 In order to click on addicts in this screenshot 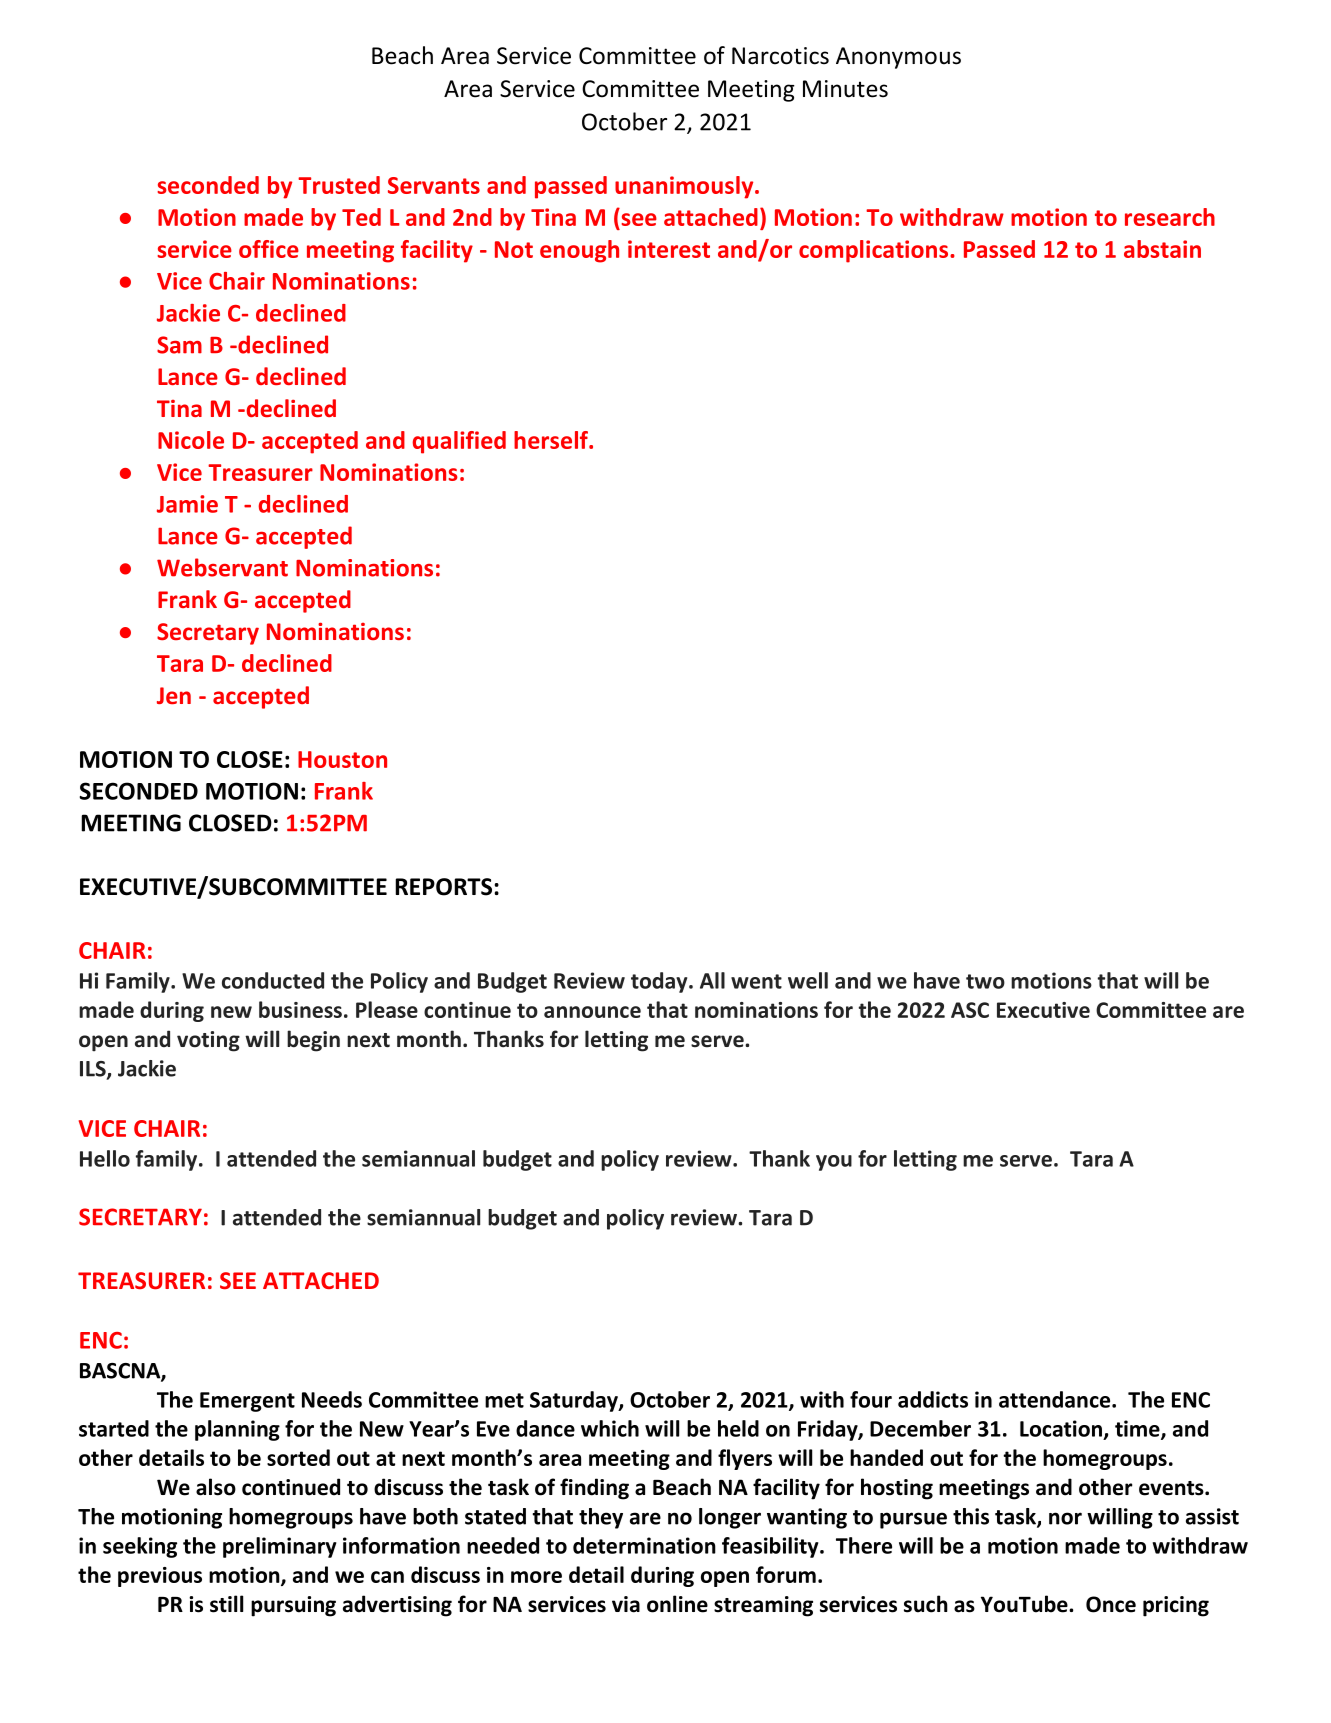, I will do `click(933, 1399)`.
